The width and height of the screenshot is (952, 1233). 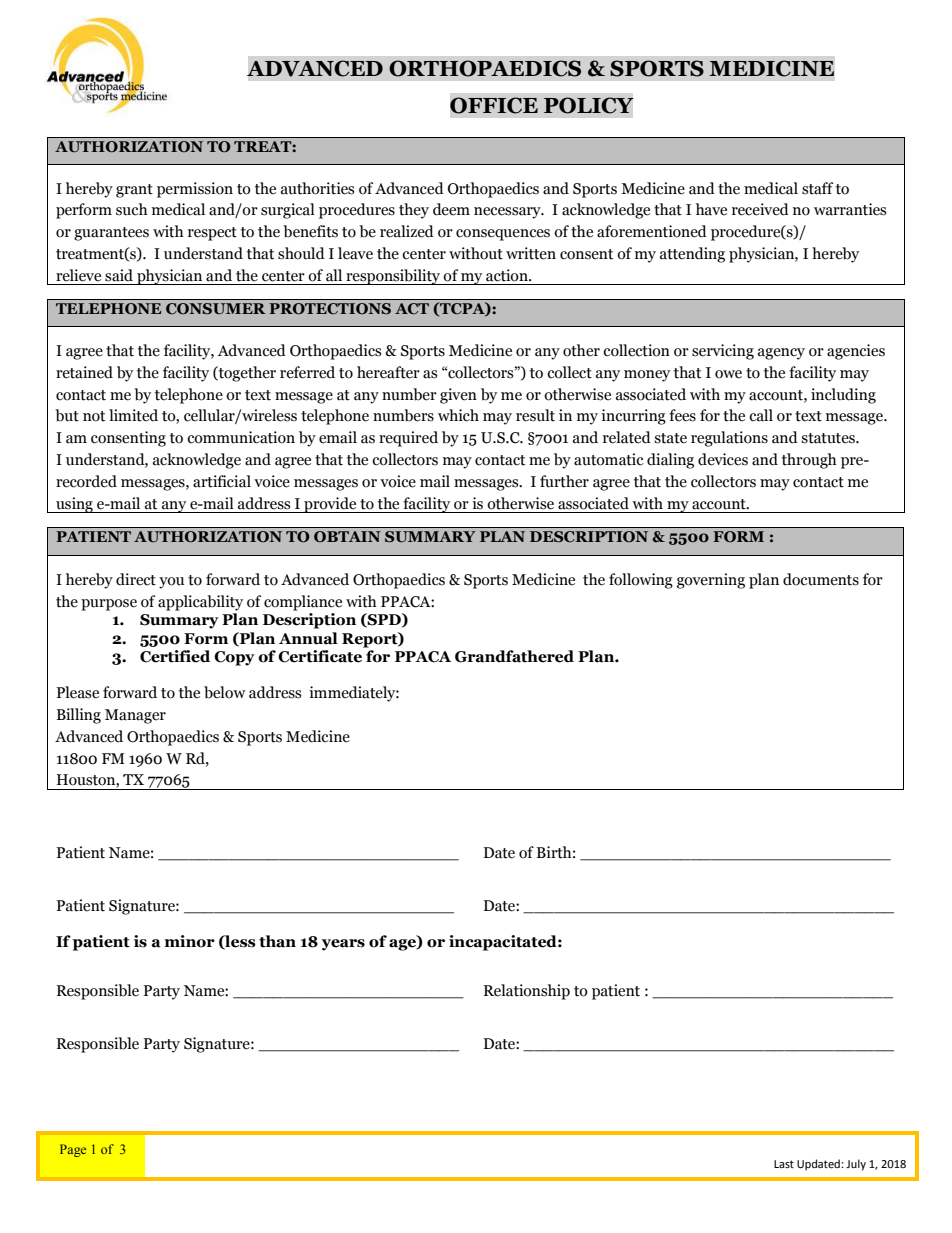 What do you see at coordinates (514, 656) in the screenshot?
I see `Grandfathered` at bounding box center [514, 656].
